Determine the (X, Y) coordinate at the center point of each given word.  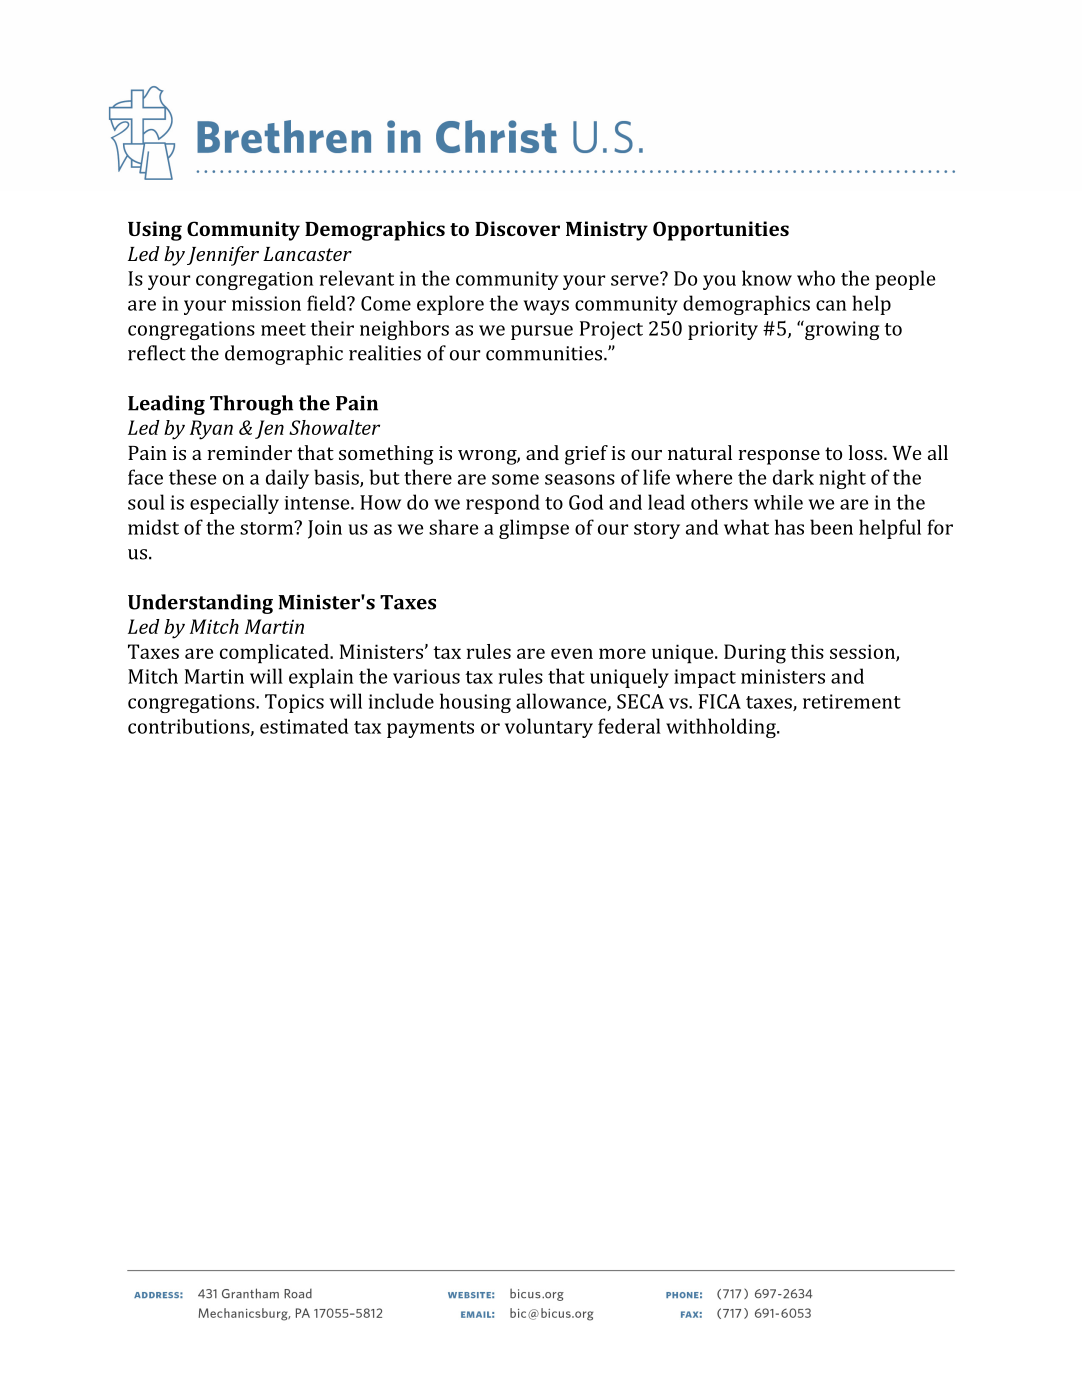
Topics (294, 703)
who (816, 278)
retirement (852, 701)
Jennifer (223, 256)
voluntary (549, 728)
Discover (517, 228)
